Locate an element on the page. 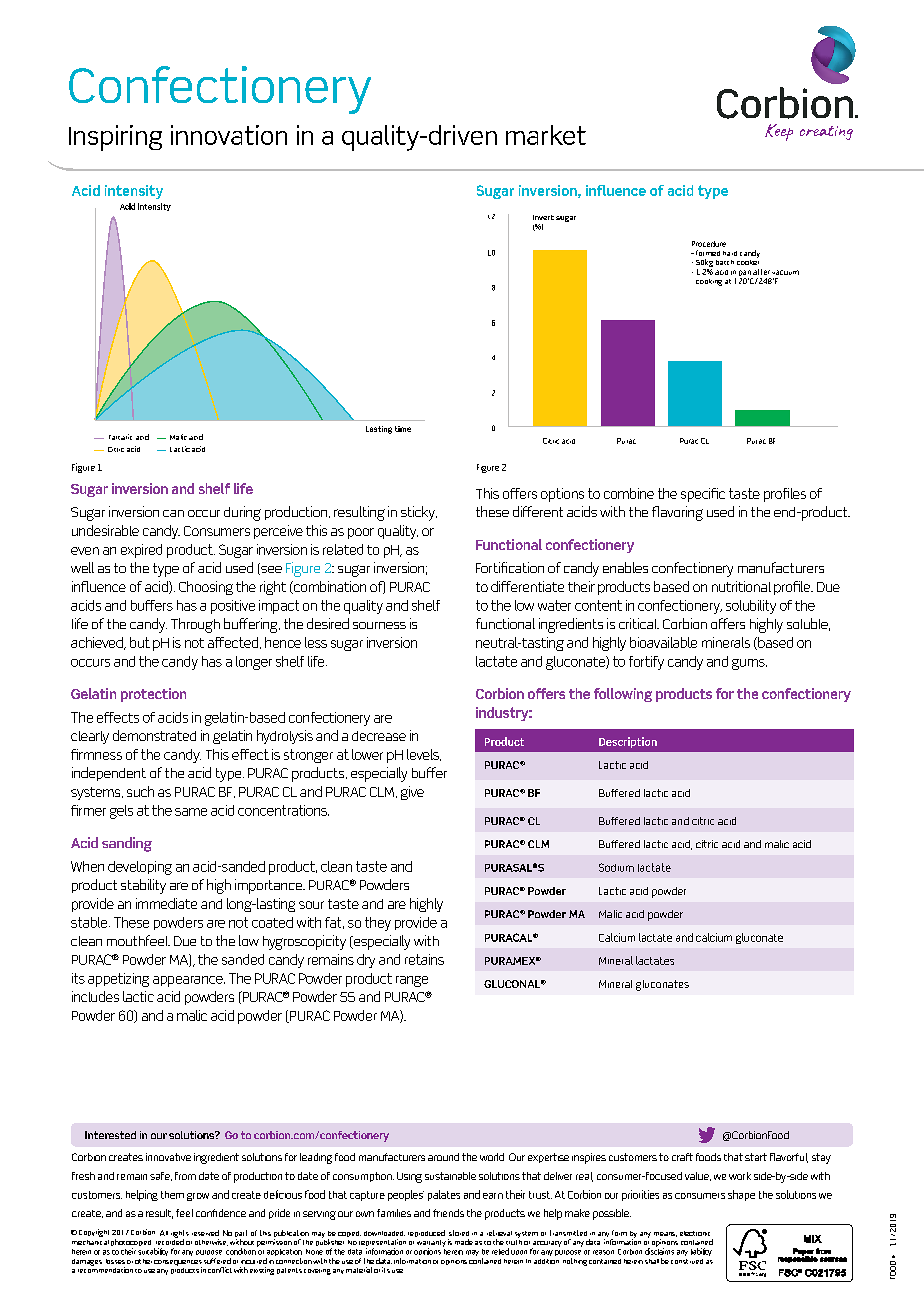 The width and height of the page is (924, 1308). recorded is located at coordinates (170, 1241).
